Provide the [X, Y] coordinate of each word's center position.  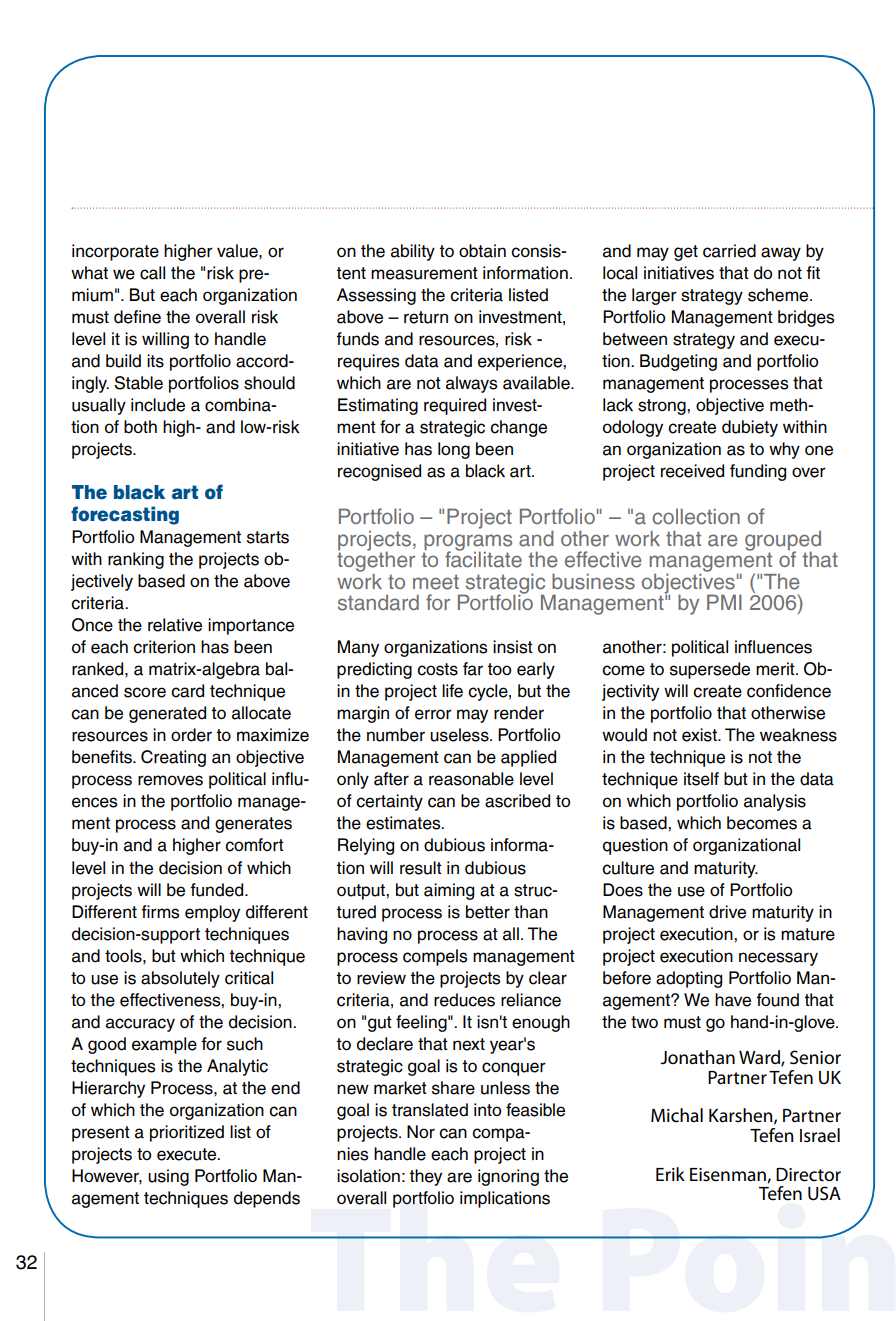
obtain [482, 251]
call [152, 273]
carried [729, 251]
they [425, 1177]
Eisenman [729, 1175]
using [168, 1177]
